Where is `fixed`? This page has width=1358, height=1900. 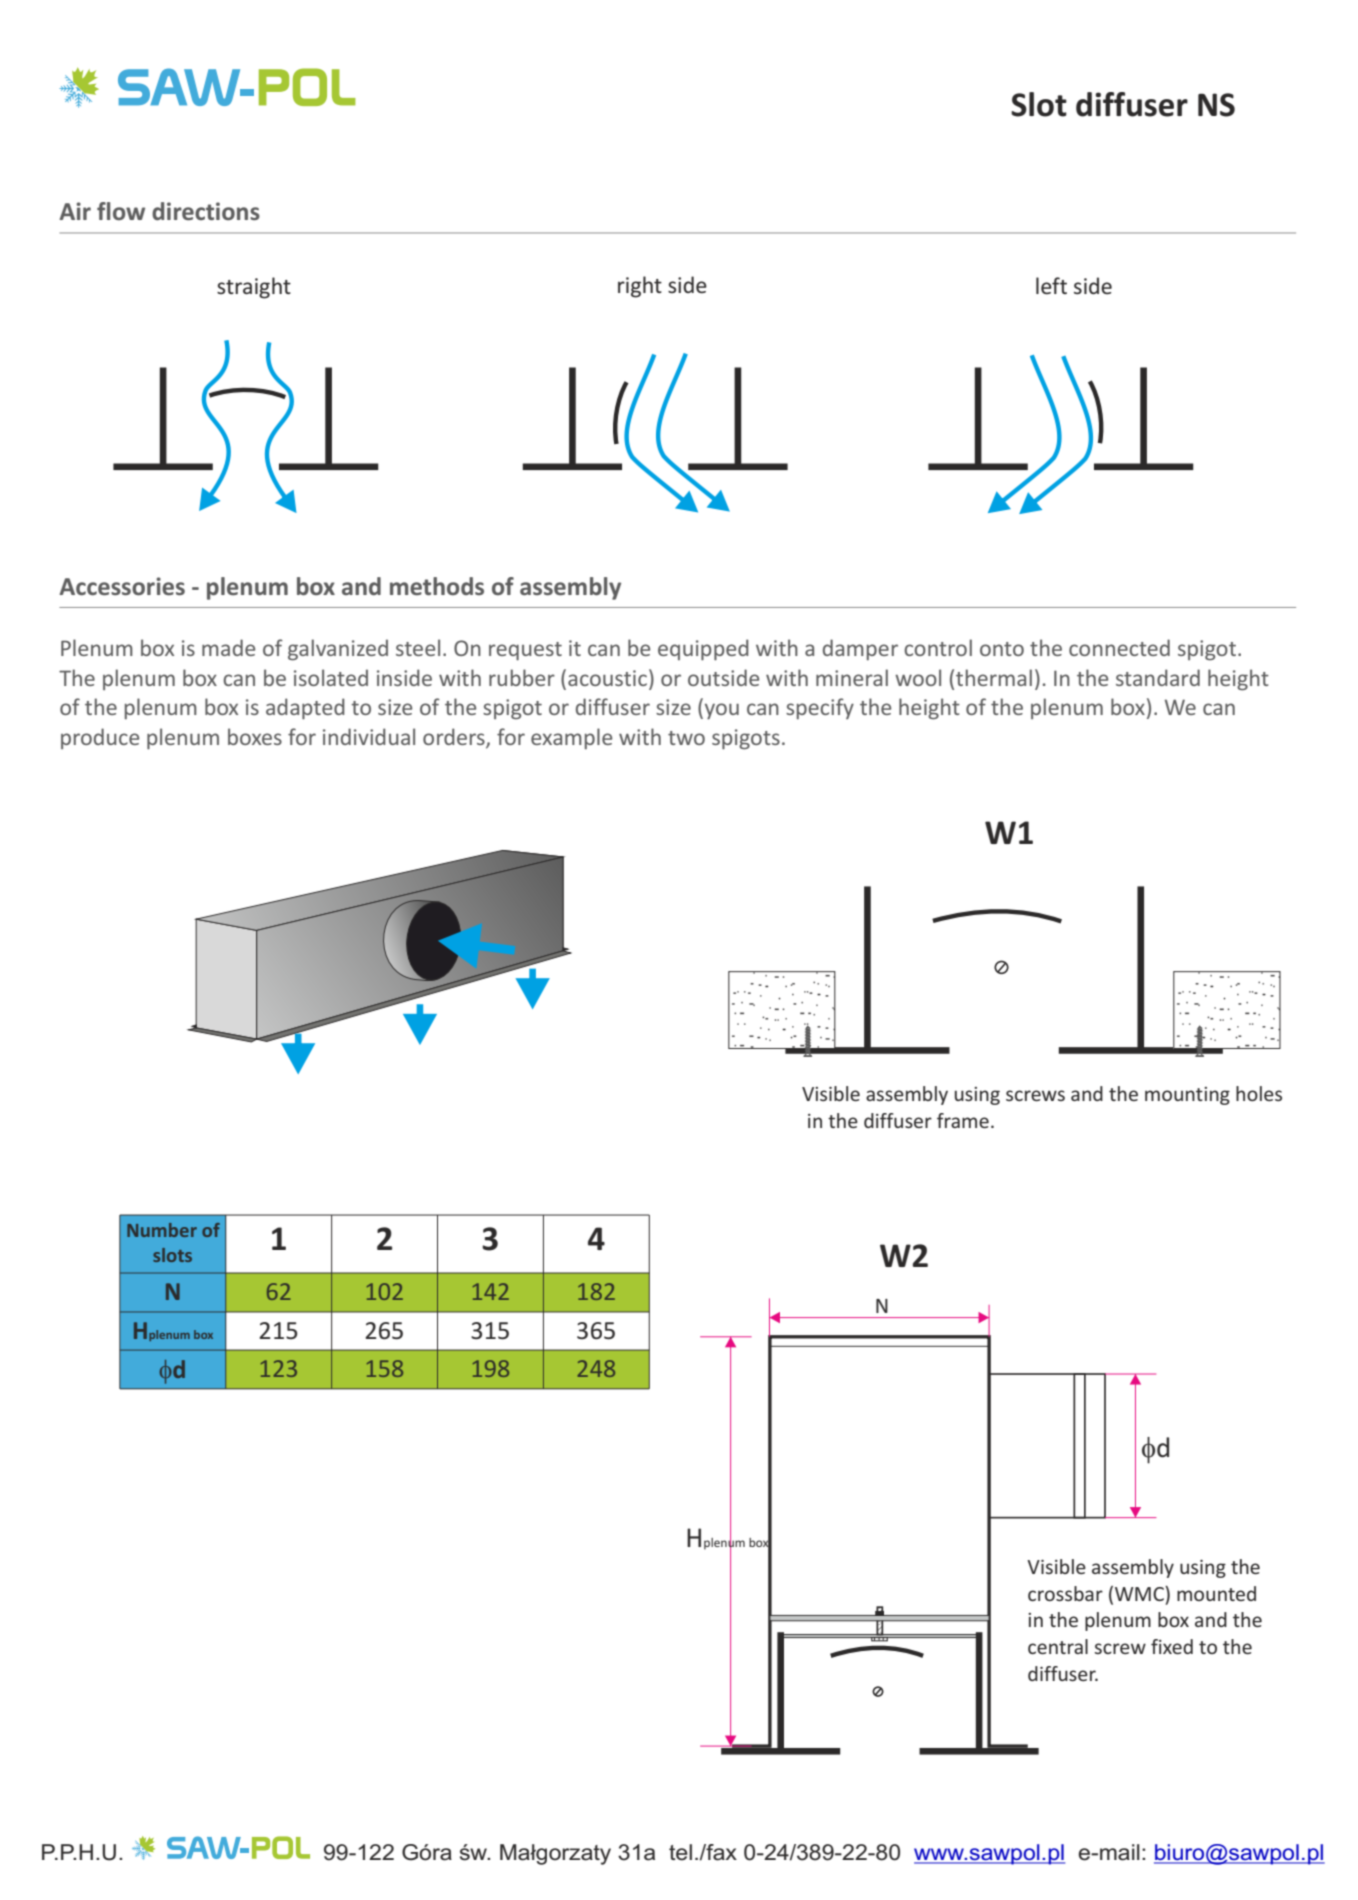
fixed is located at coordinates (1172, 1646).
